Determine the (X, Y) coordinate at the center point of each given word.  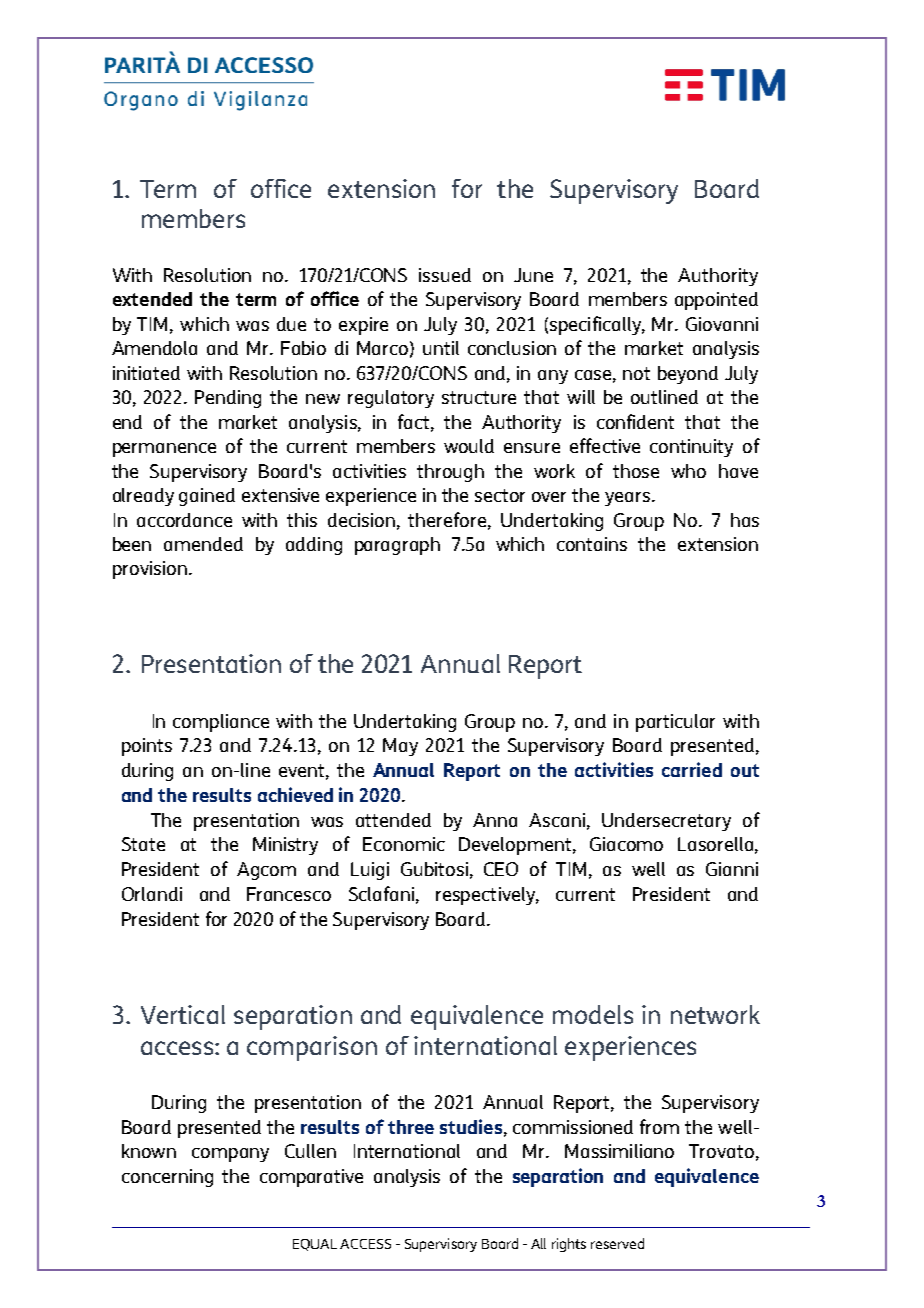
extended (152, 299)
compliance (221, 723)
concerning (167, 1178)
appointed (716, 301)
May (400, 747)
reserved (617, 1243)
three (411, 1127)
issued (445, 275)
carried (692, 769)
